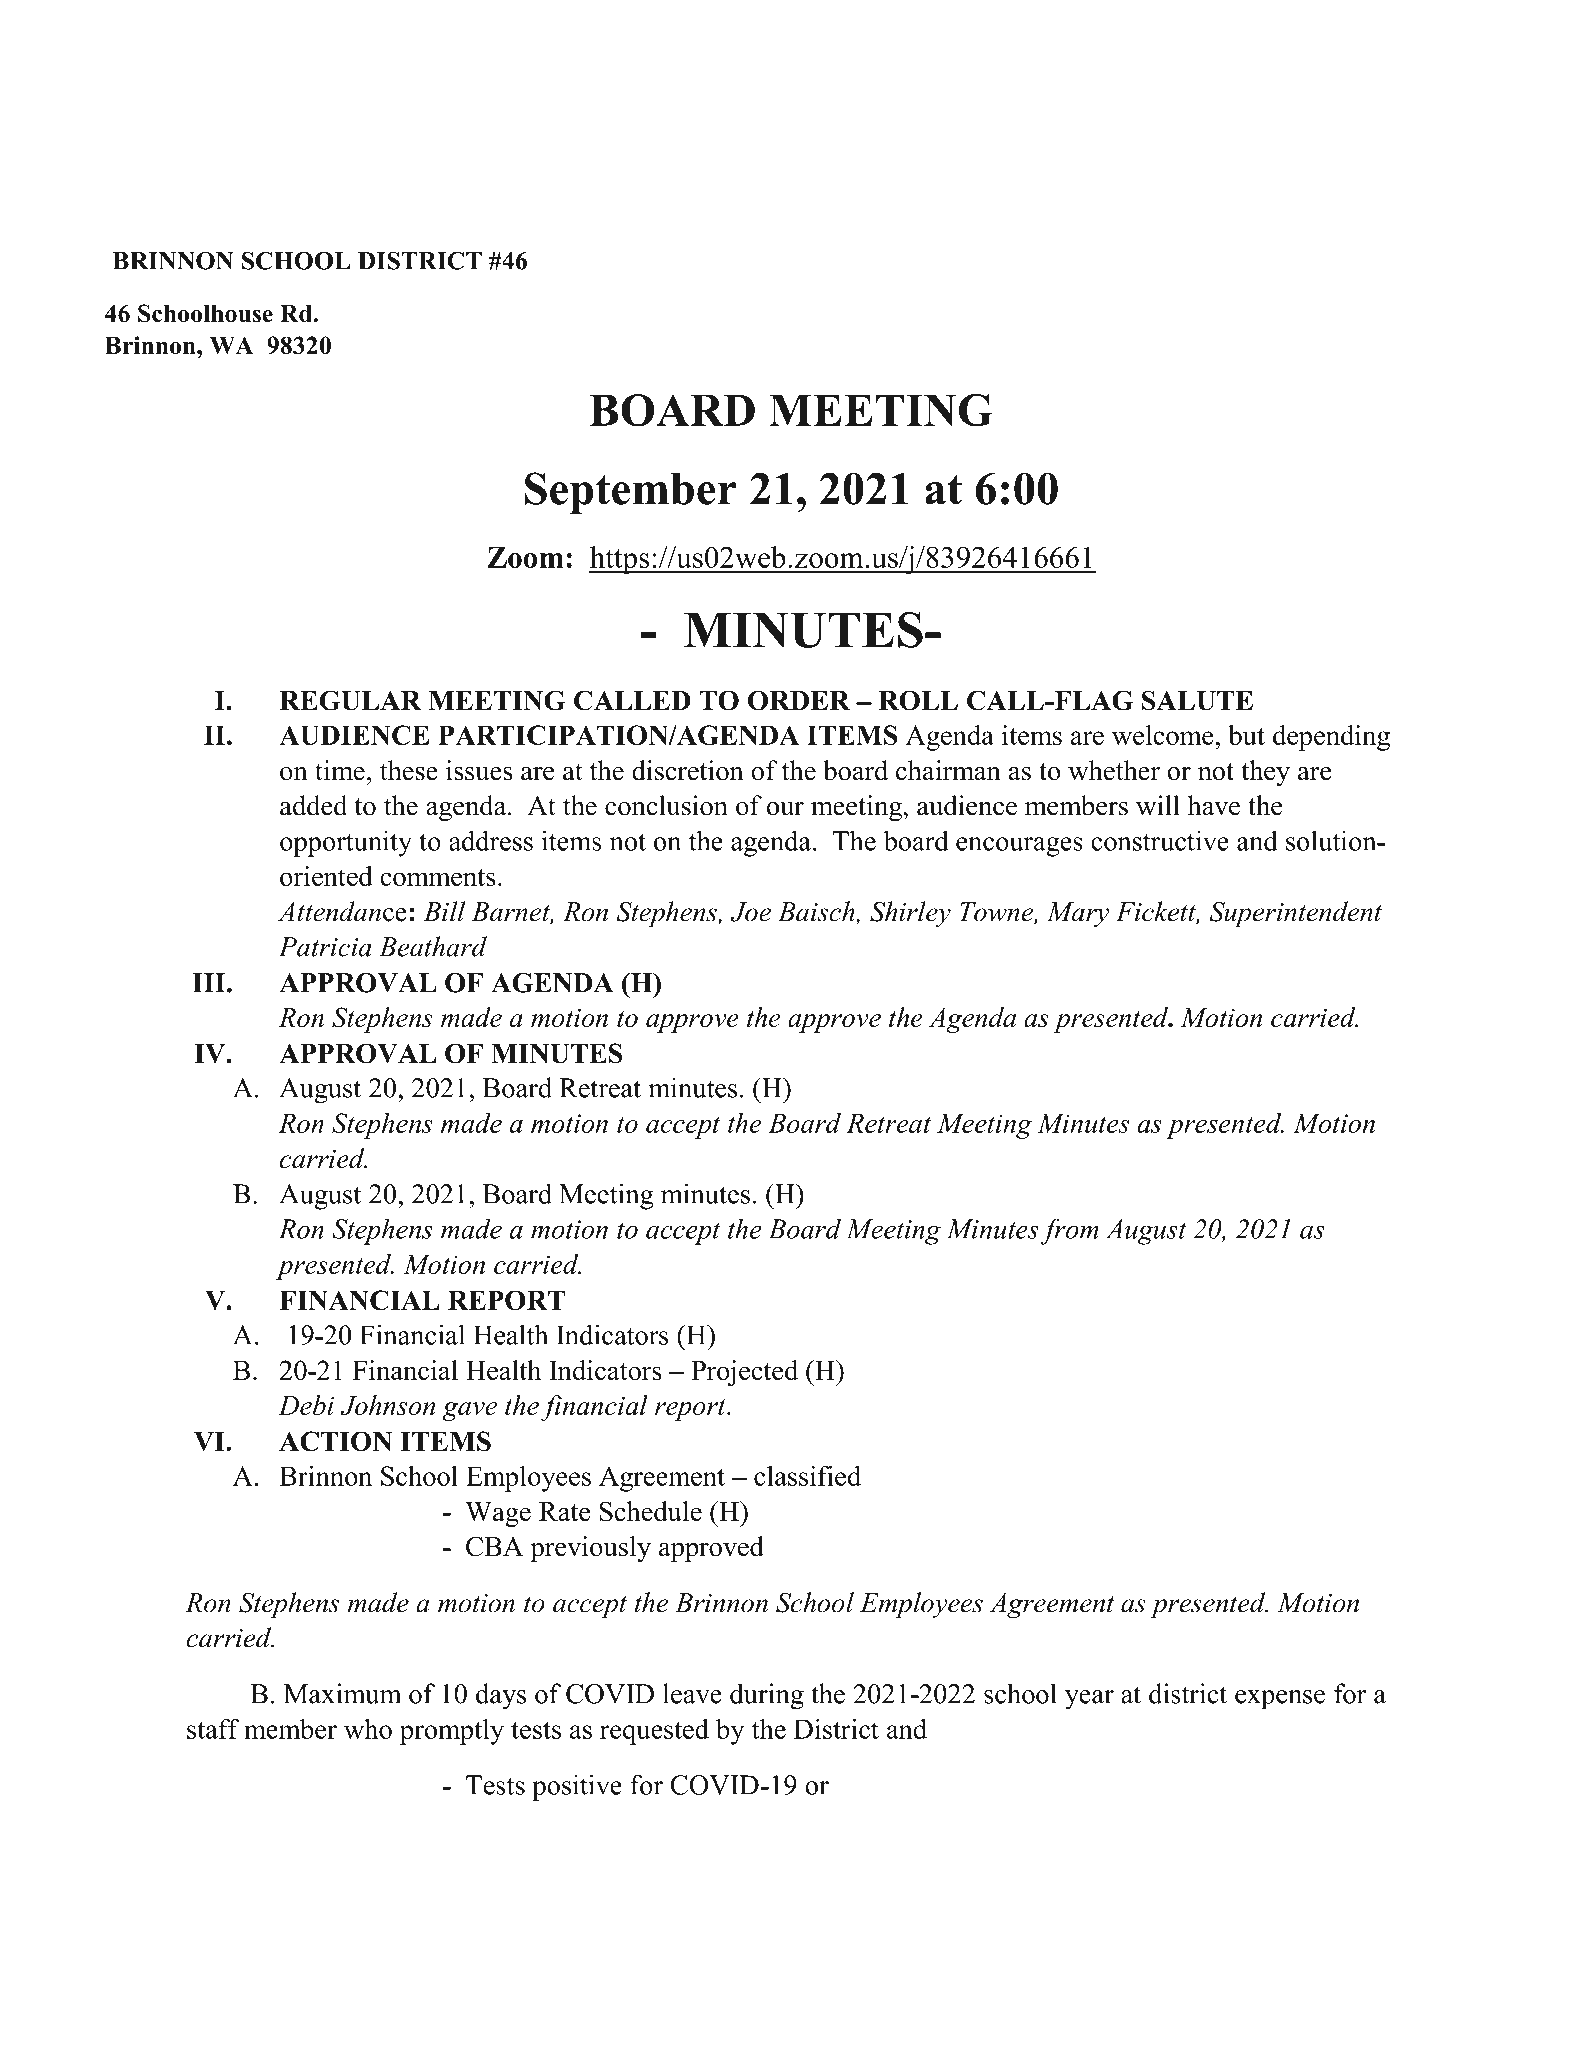 The image size is (1582, 2047). I want to click on ACTION, so click(335, 1441).
